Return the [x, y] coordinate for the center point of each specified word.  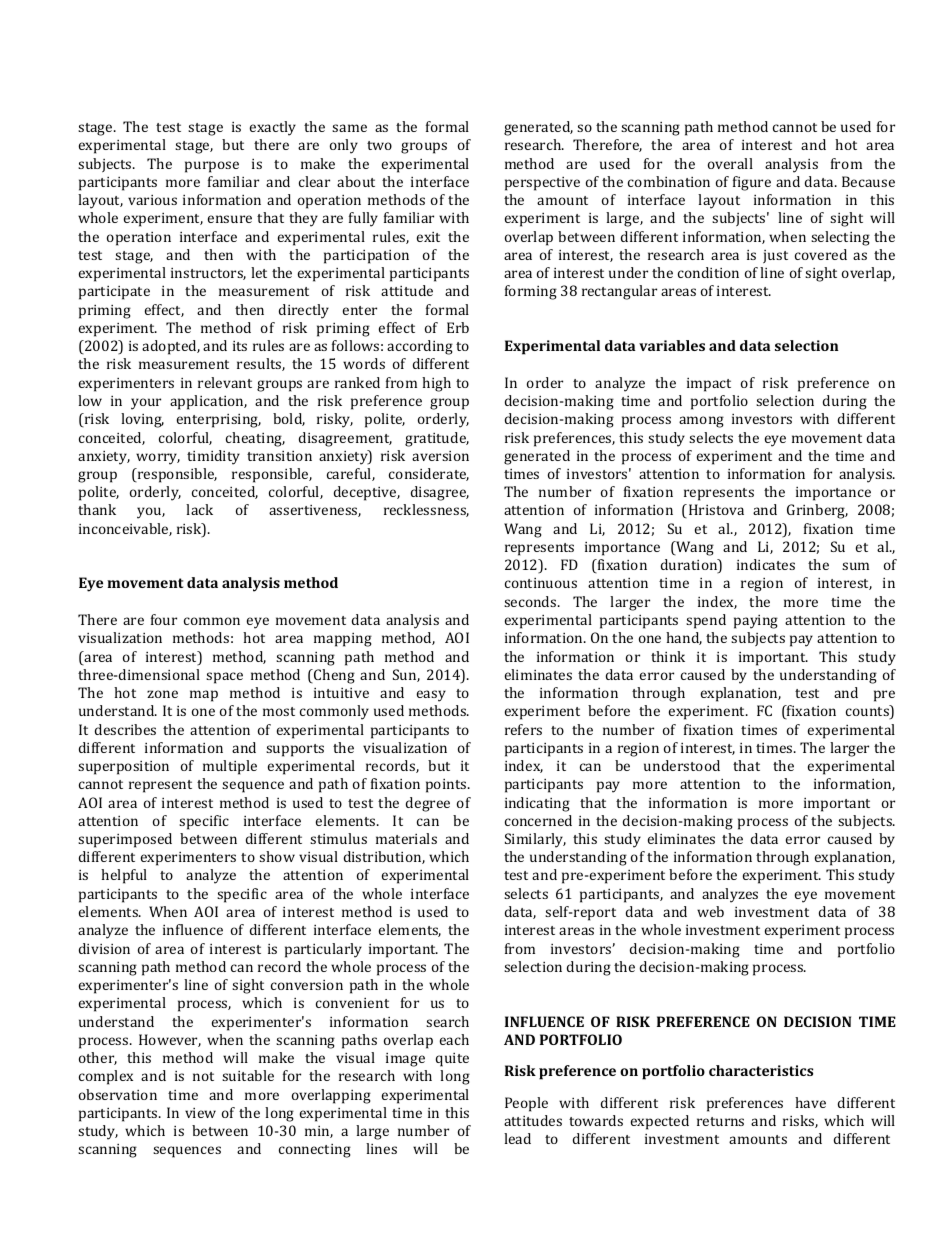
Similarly [535, 840]
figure [752, 183]
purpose [212, 167]
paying [756, 622]
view [200, 1113]
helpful [124, 876]
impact [709, 385]
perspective [542, 184]
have [810, 1102]
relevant [225, 382]
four [164, 619]
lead [517, 1138]
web [710, 911]
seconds [531, 601]
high [436, 384]
